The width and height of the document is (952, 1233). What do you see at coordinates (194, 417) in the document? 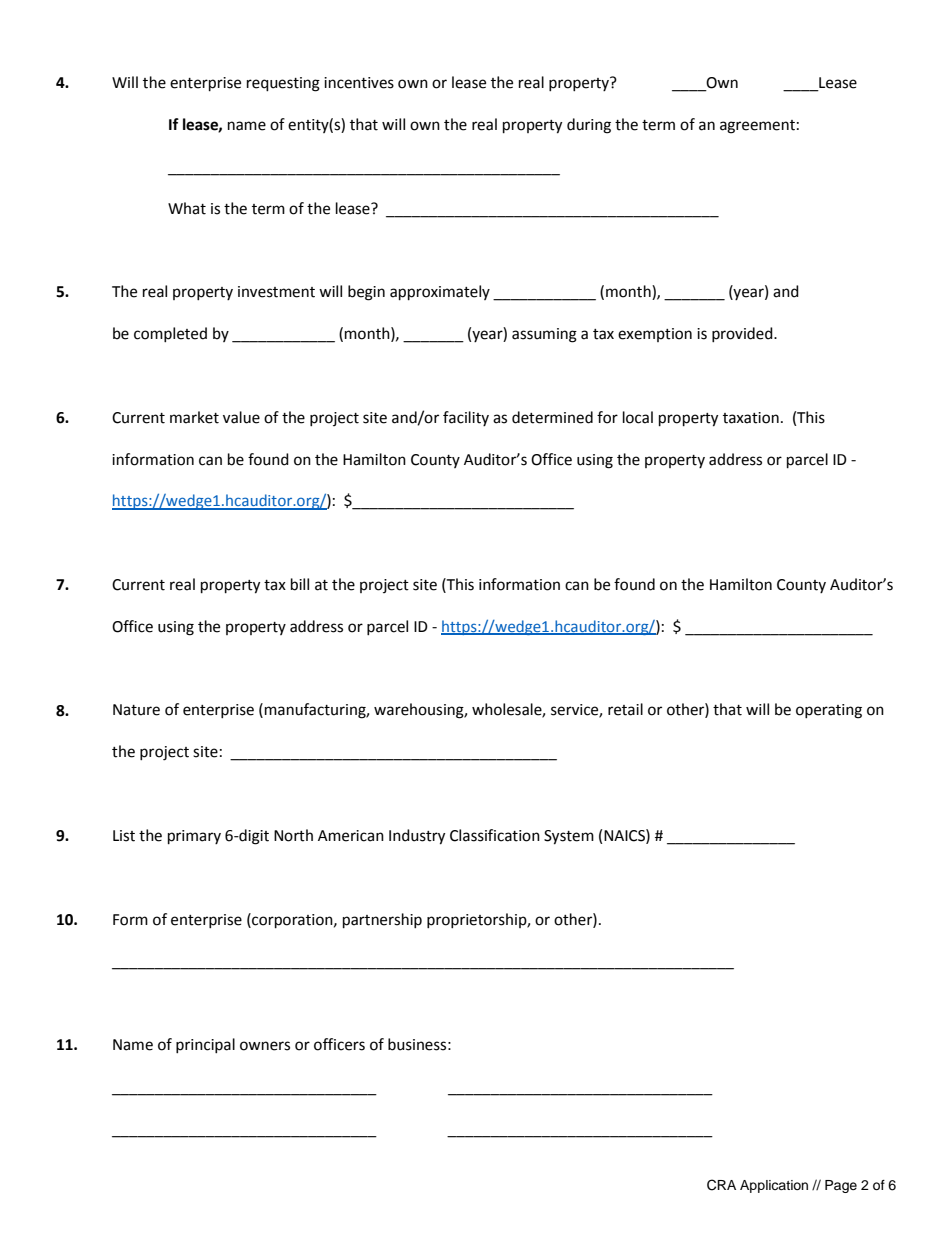
I see `market` at bounding box center [194, 417].
